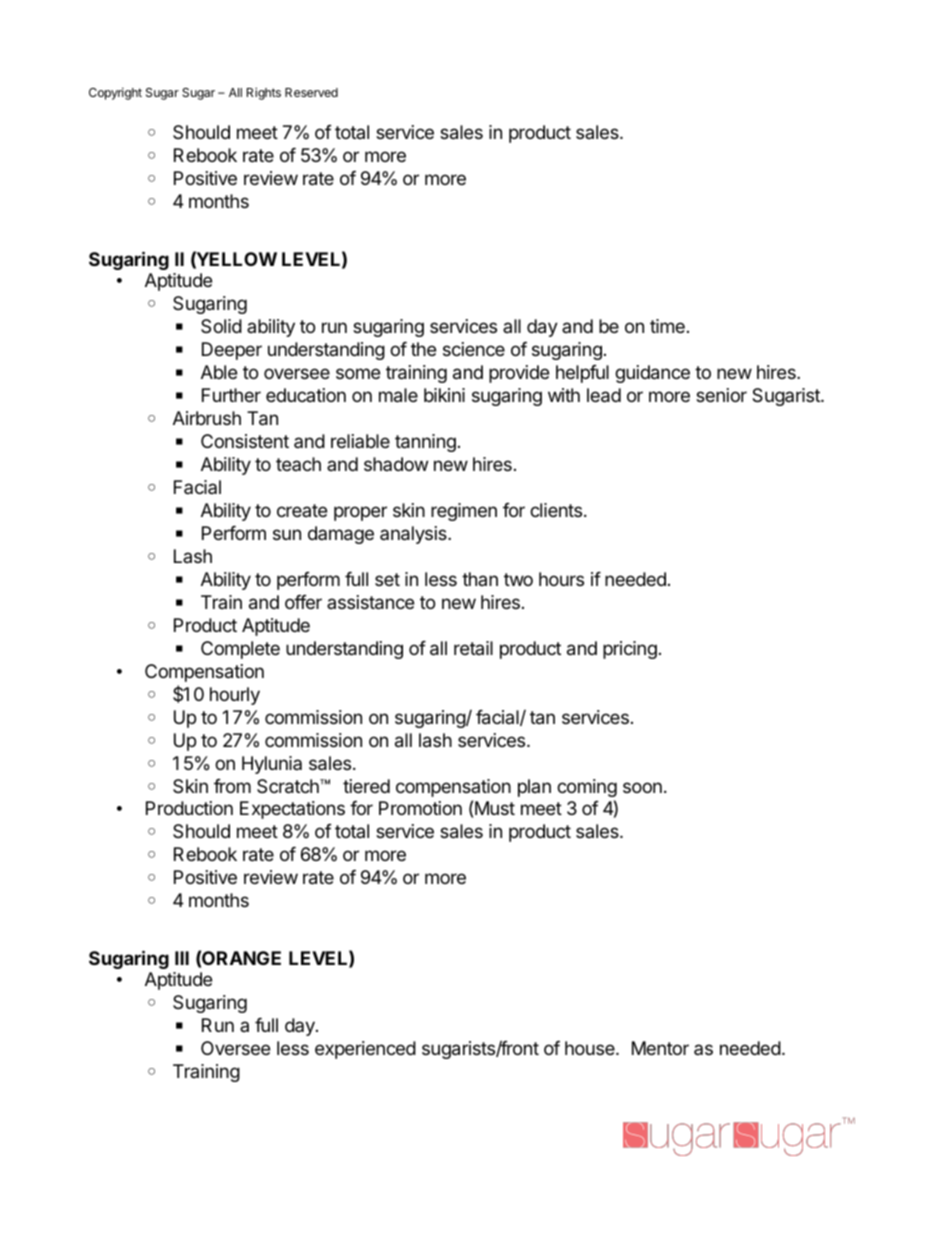  What do you see at coordinates (667, 326) in the page?
I see `time` at bounding box center [667, 326].
